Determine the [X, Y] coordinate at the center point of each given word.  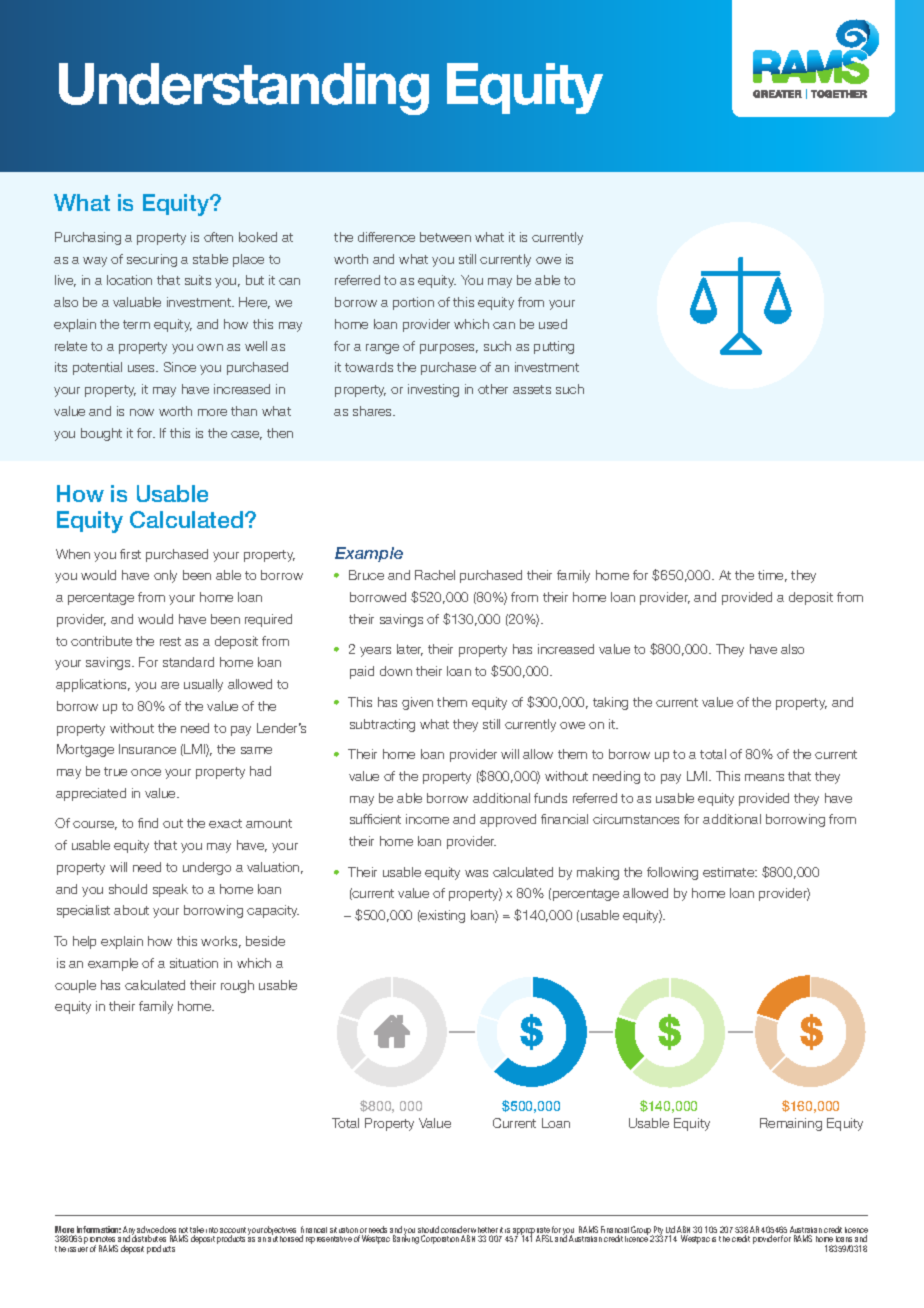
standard [188, 662]
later [410, 650]
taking [610, 703]
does [168, 1231]
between [445, 237]
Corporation [440, 1239]
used [553, 324]
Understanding [244, 89]
